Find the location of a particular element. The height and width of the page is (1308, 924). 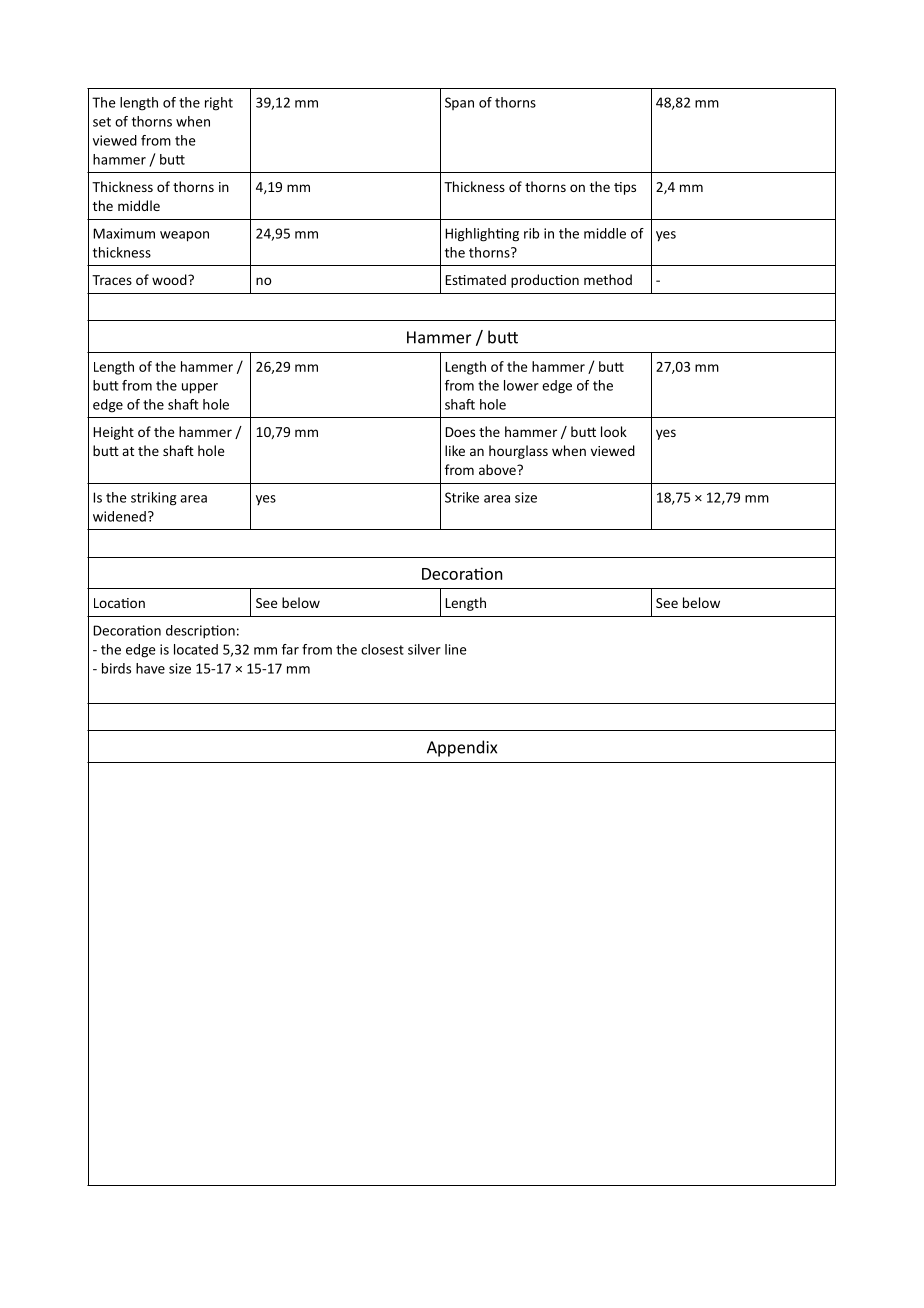

Appendix is located at coordinates (462, 748).
